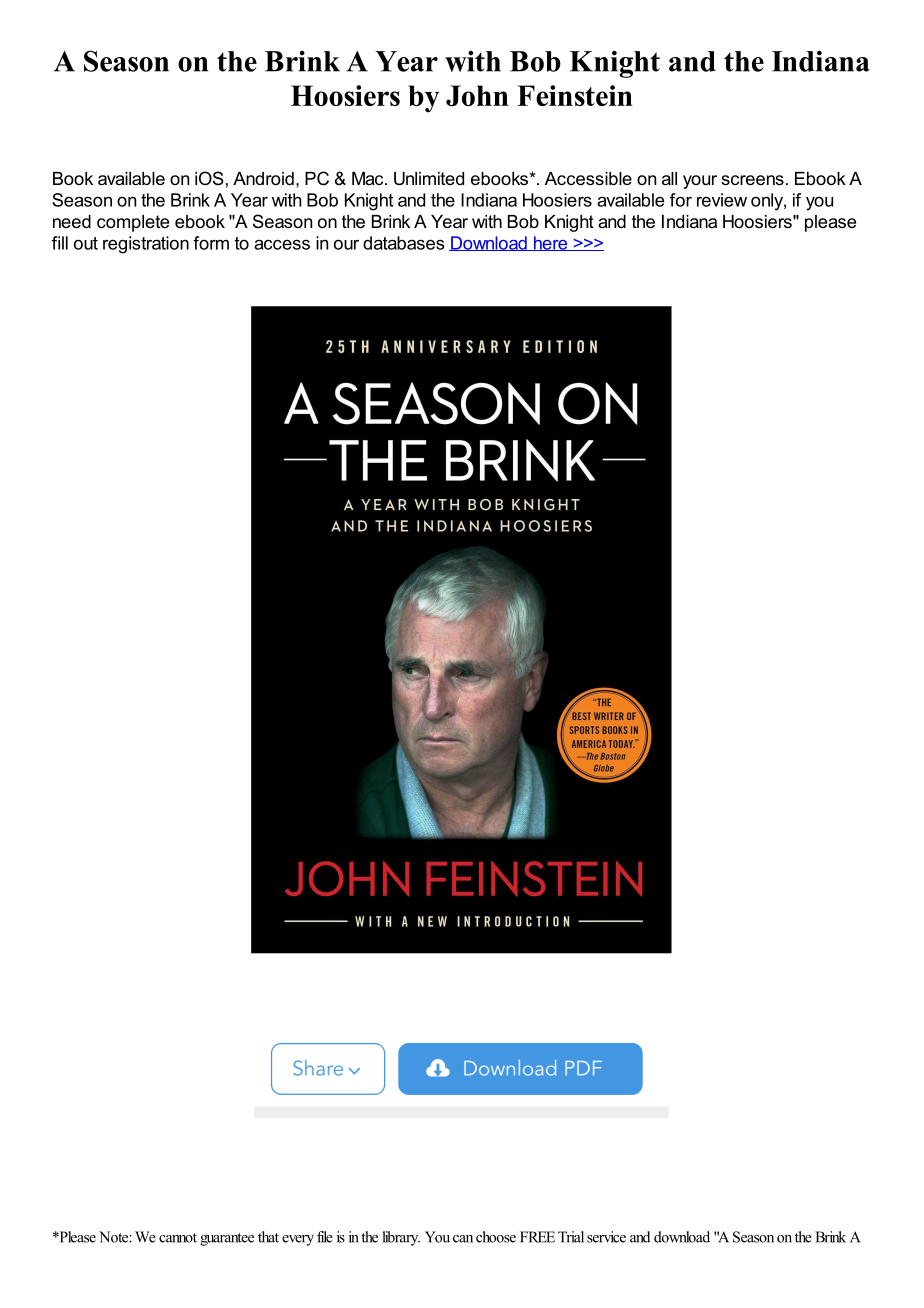  What do you see at coordinates (496, 1237) in the page?
I see `choose` at bounding box center [496, 1237].
